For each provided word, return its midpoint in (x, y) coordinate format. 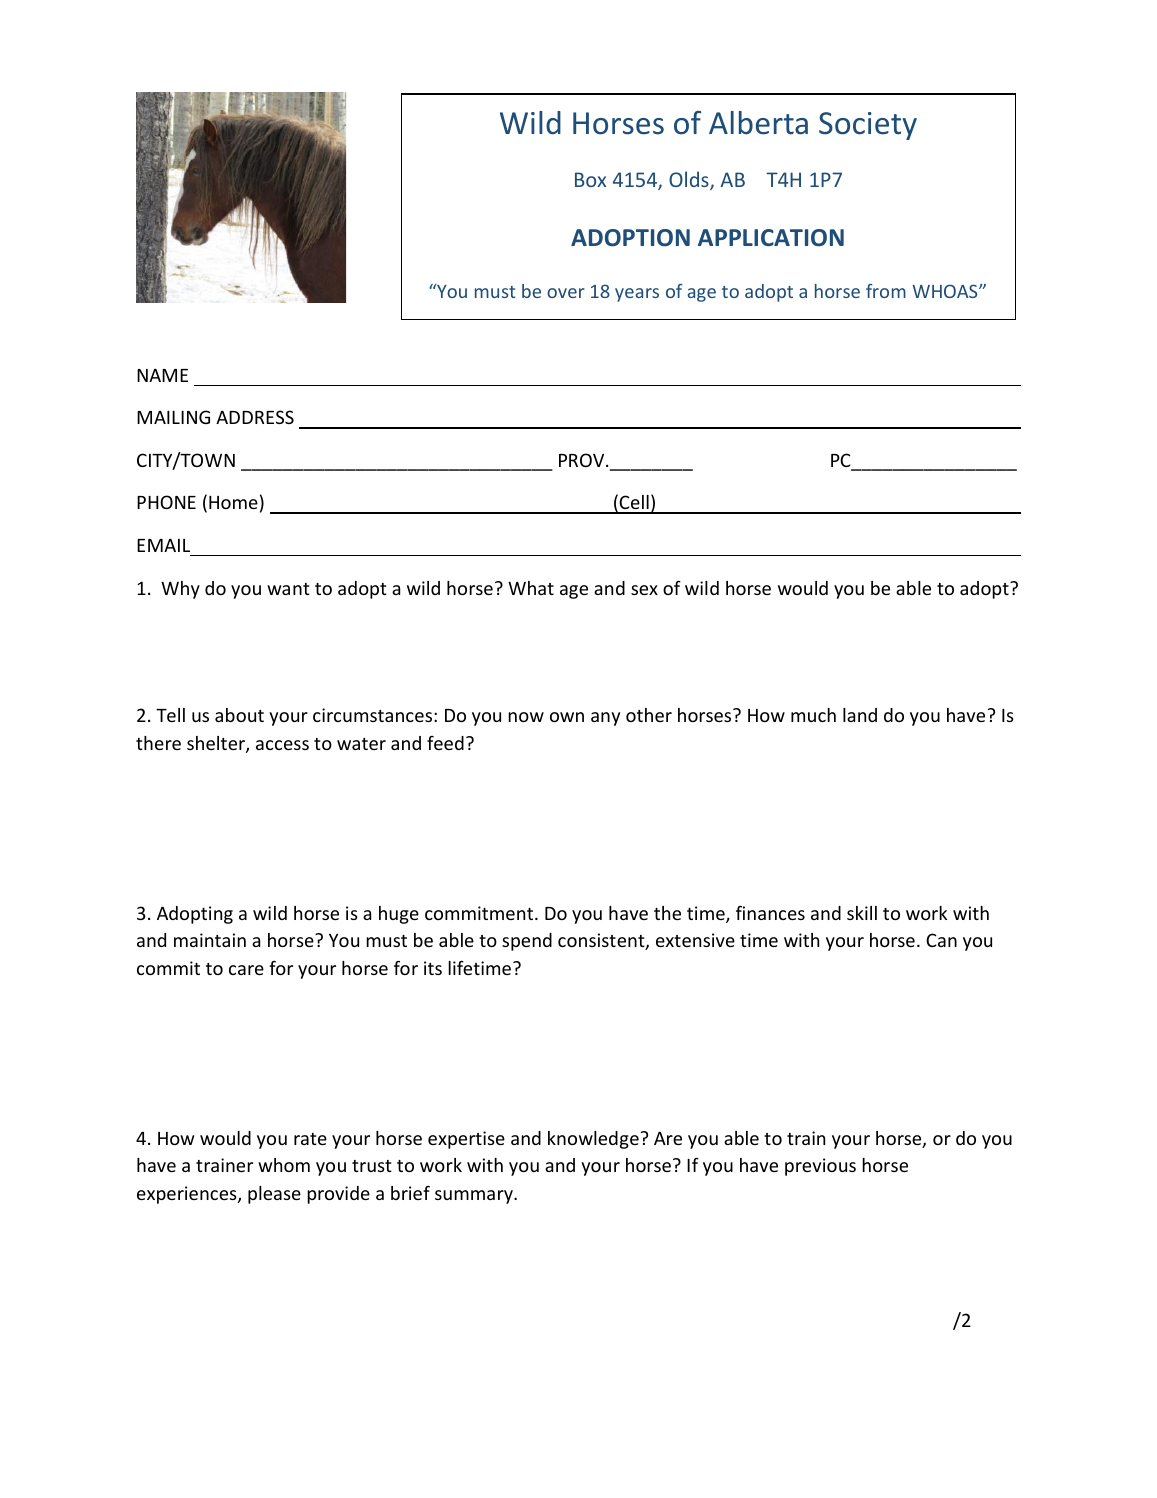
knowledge (593, 1140)
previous (820, 1167)
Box (590, 179)
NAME (162, 375)
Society (868, 126)
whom (284, 1165)
